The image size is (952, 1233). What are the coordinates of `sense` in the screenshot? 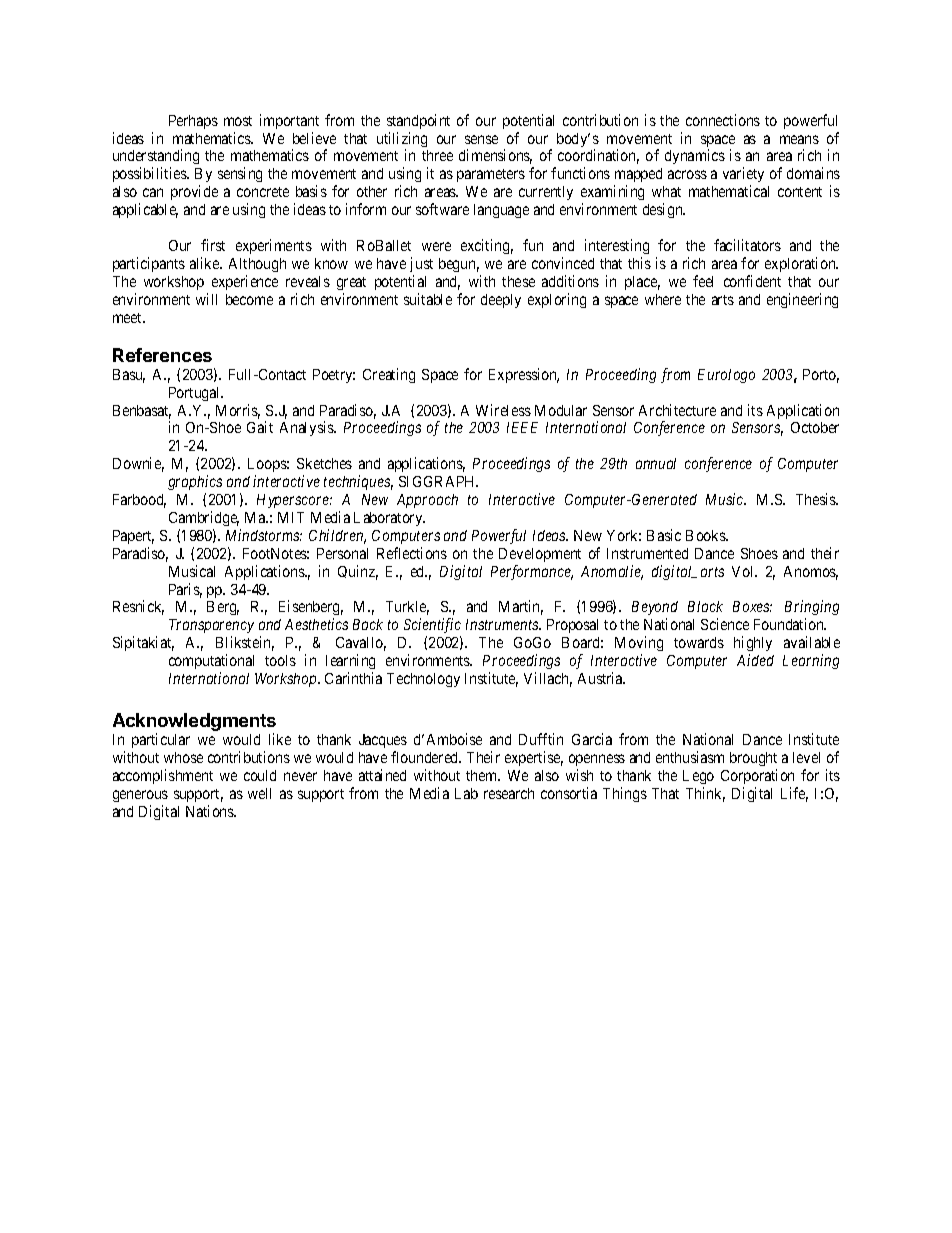 It's located at (481, 139).
